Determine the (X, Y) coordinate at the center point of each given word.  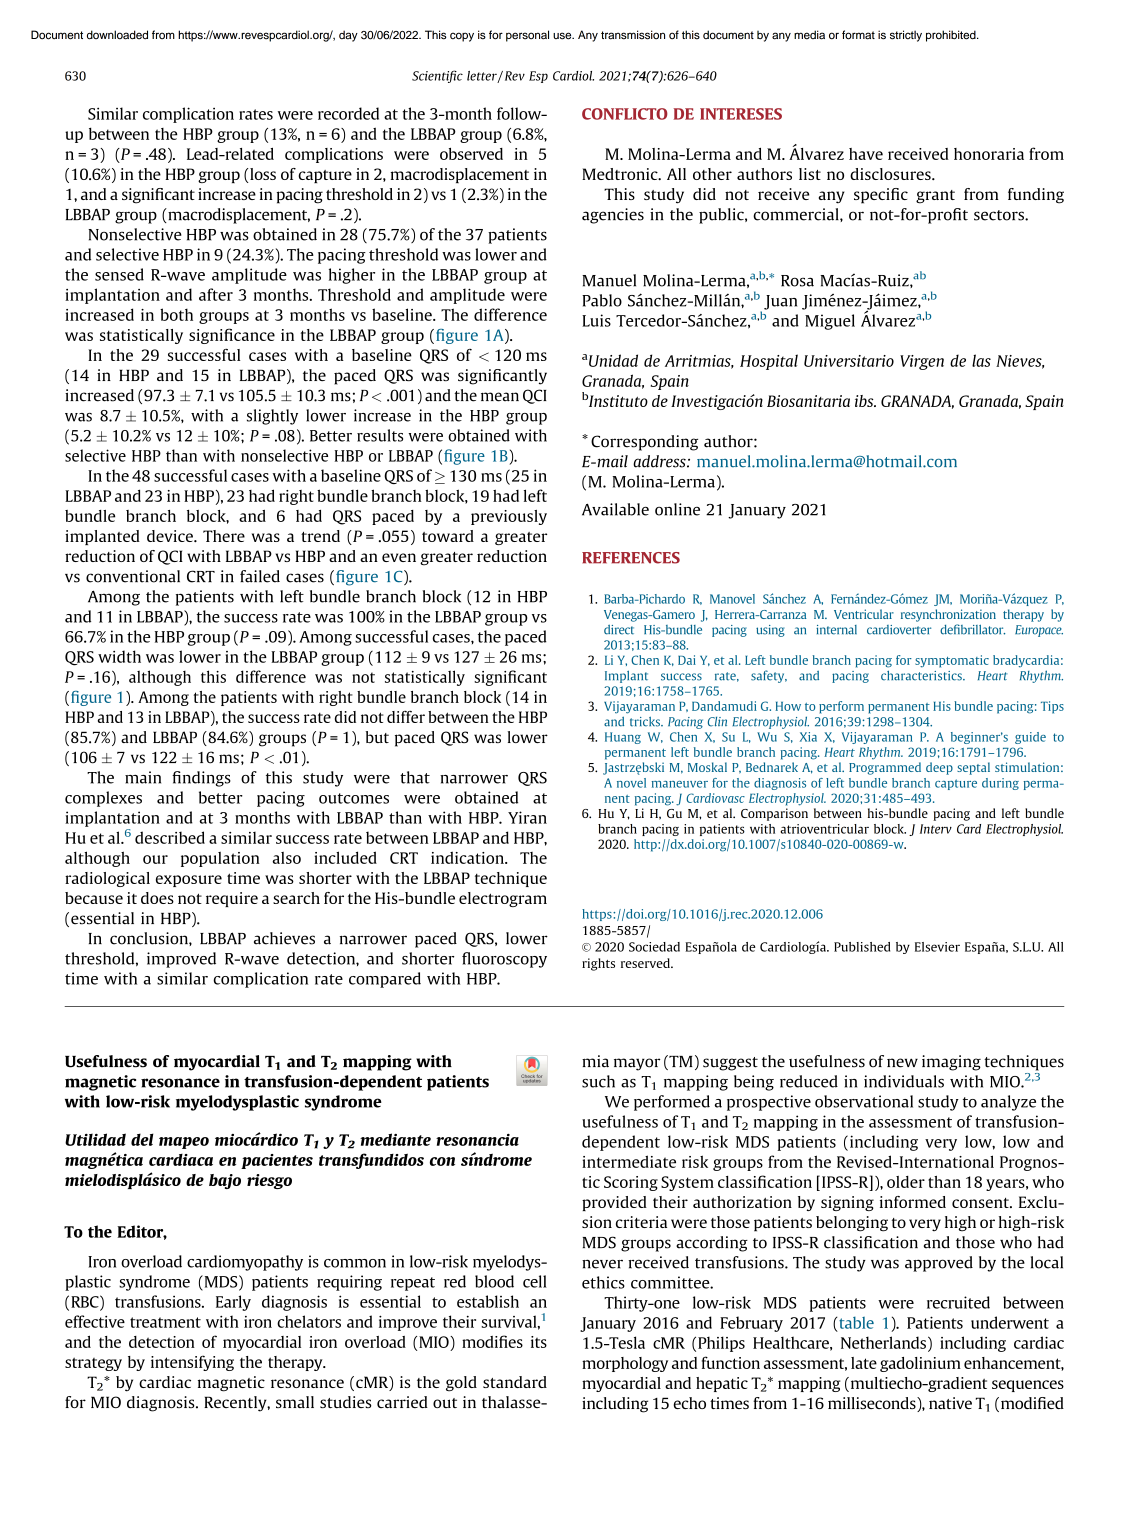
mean (500, 397)
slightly (272, 417)
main (143, 777)
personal (527, 36)
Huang (623, 738)
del (142, 1139)
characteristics (922, 676)
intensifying (192, 1363)
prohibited (952, 36)
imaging (951, 1063)
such (598, 1081)
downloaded (117, 35)
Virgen (922, 362)
